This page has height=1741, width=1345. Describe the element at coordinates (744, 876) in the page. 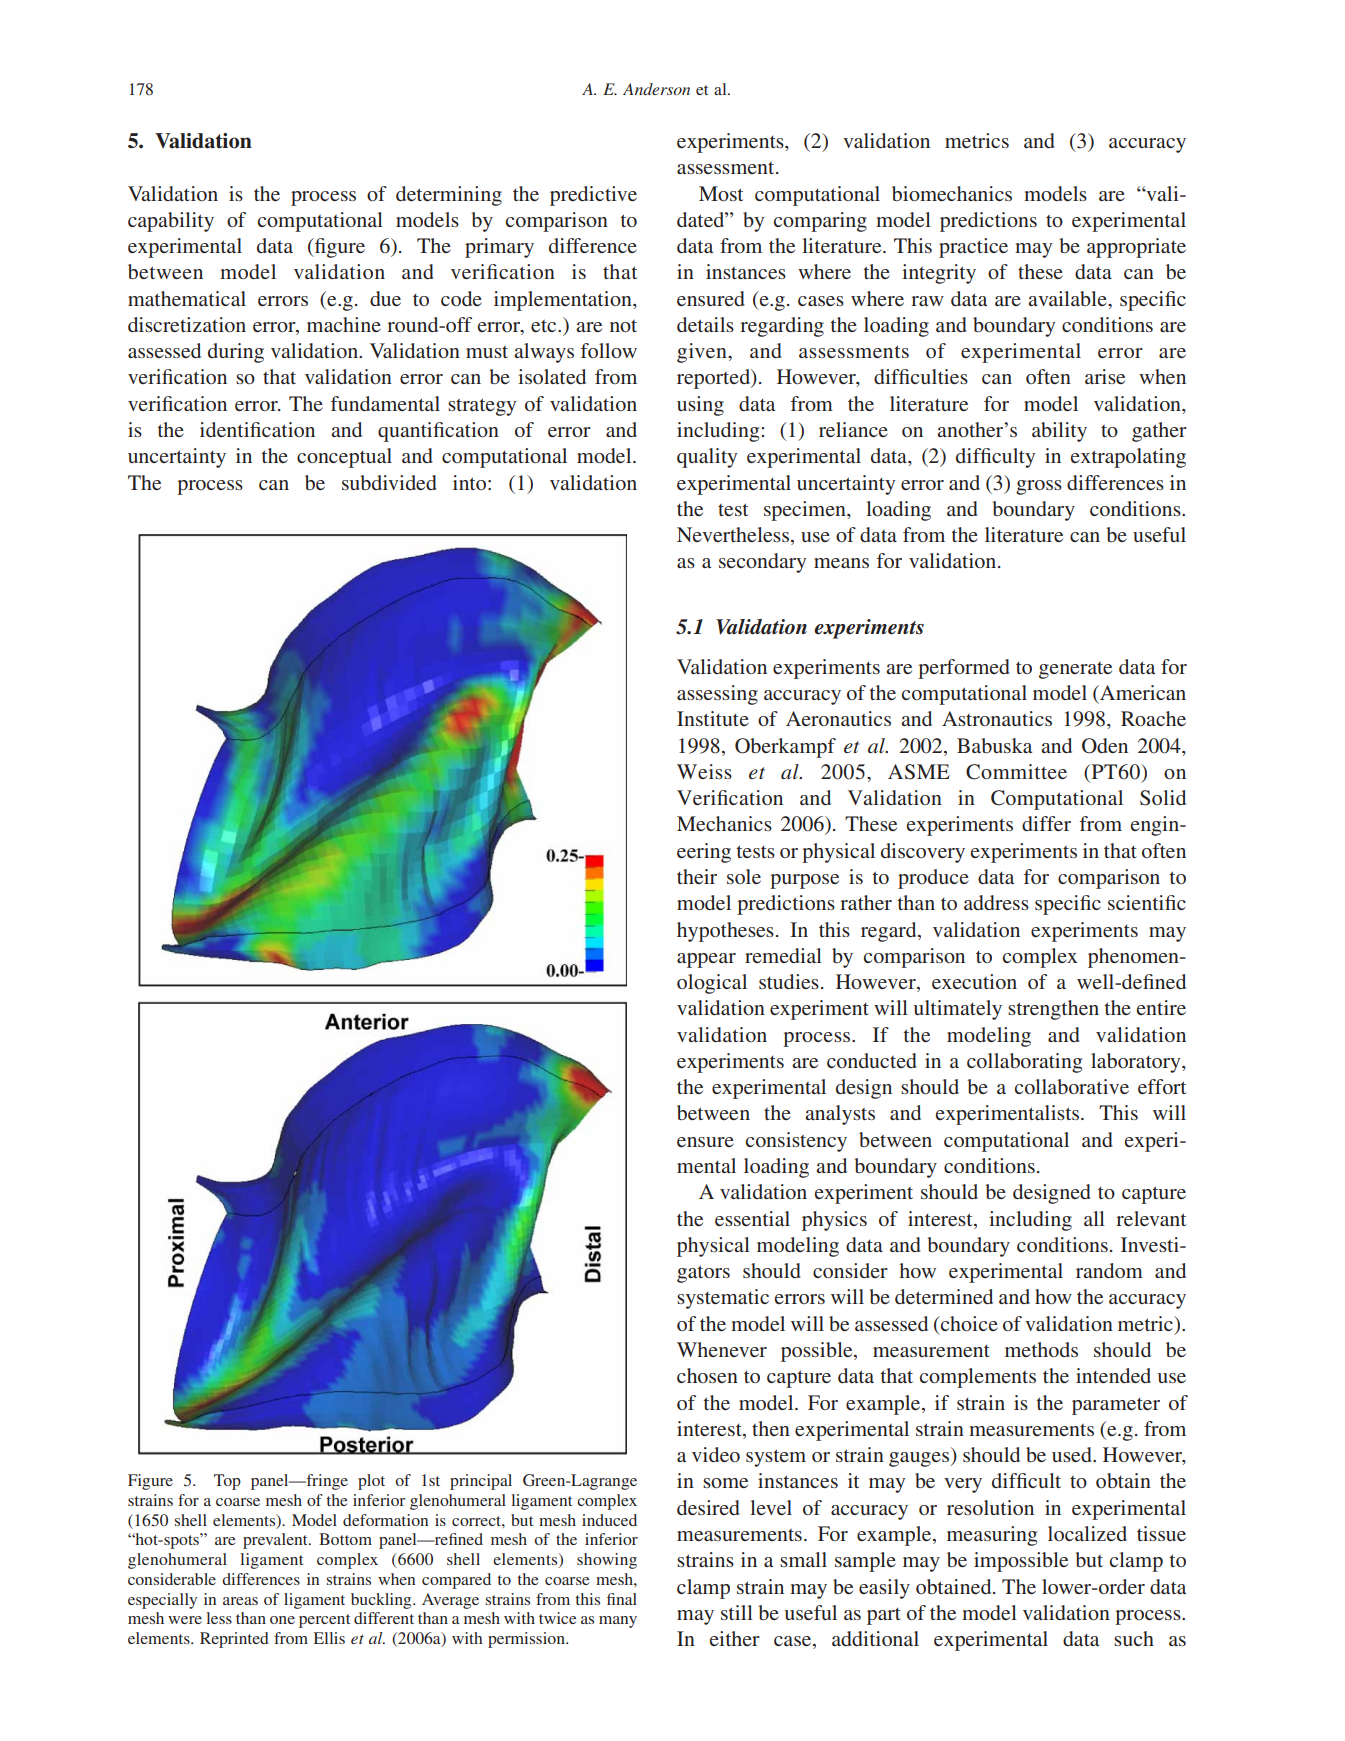

I see `sole` at that location.
